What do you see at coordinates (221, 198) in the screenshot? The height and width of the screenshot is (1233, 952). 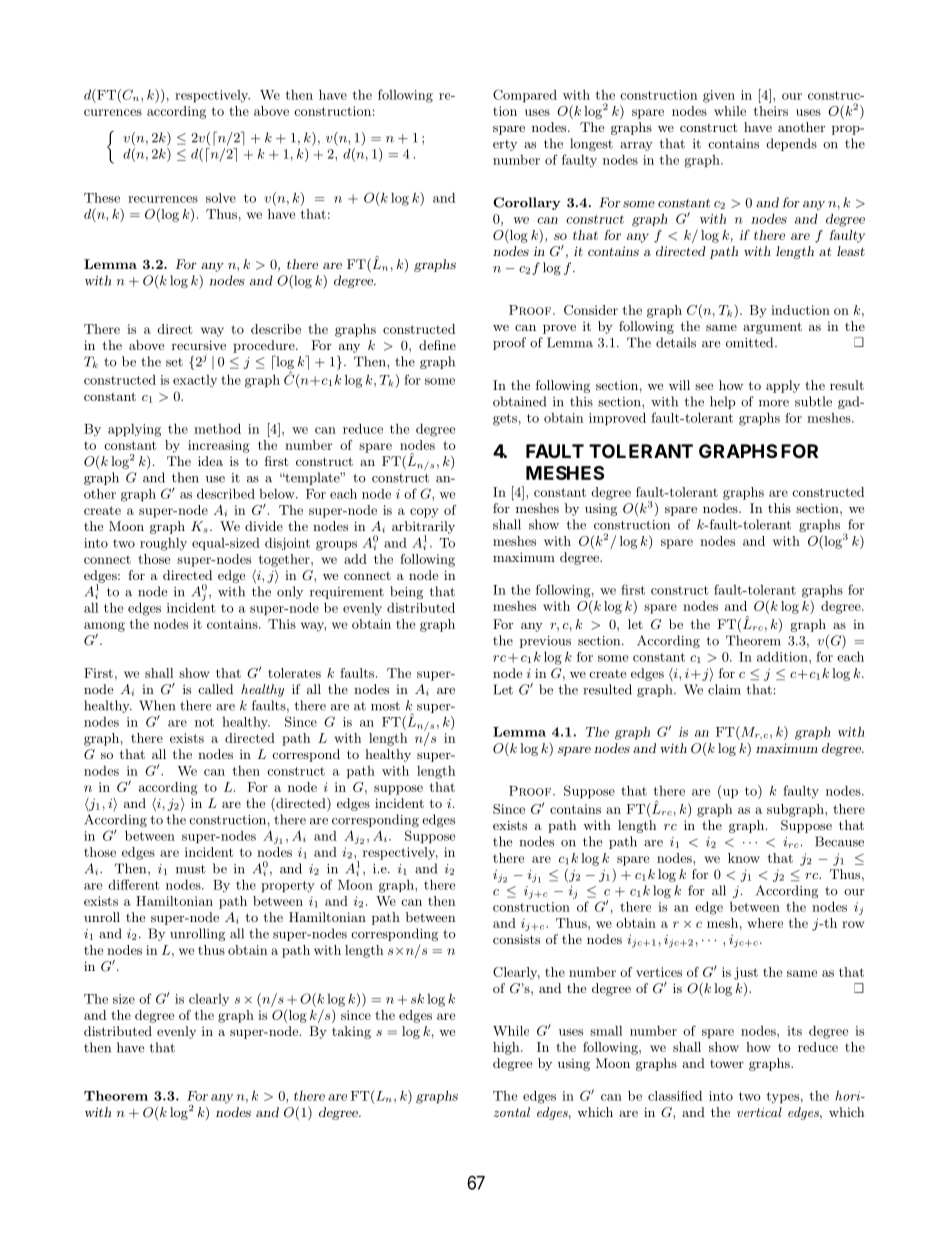 I see `solve` at bounding box center [221, 198].
